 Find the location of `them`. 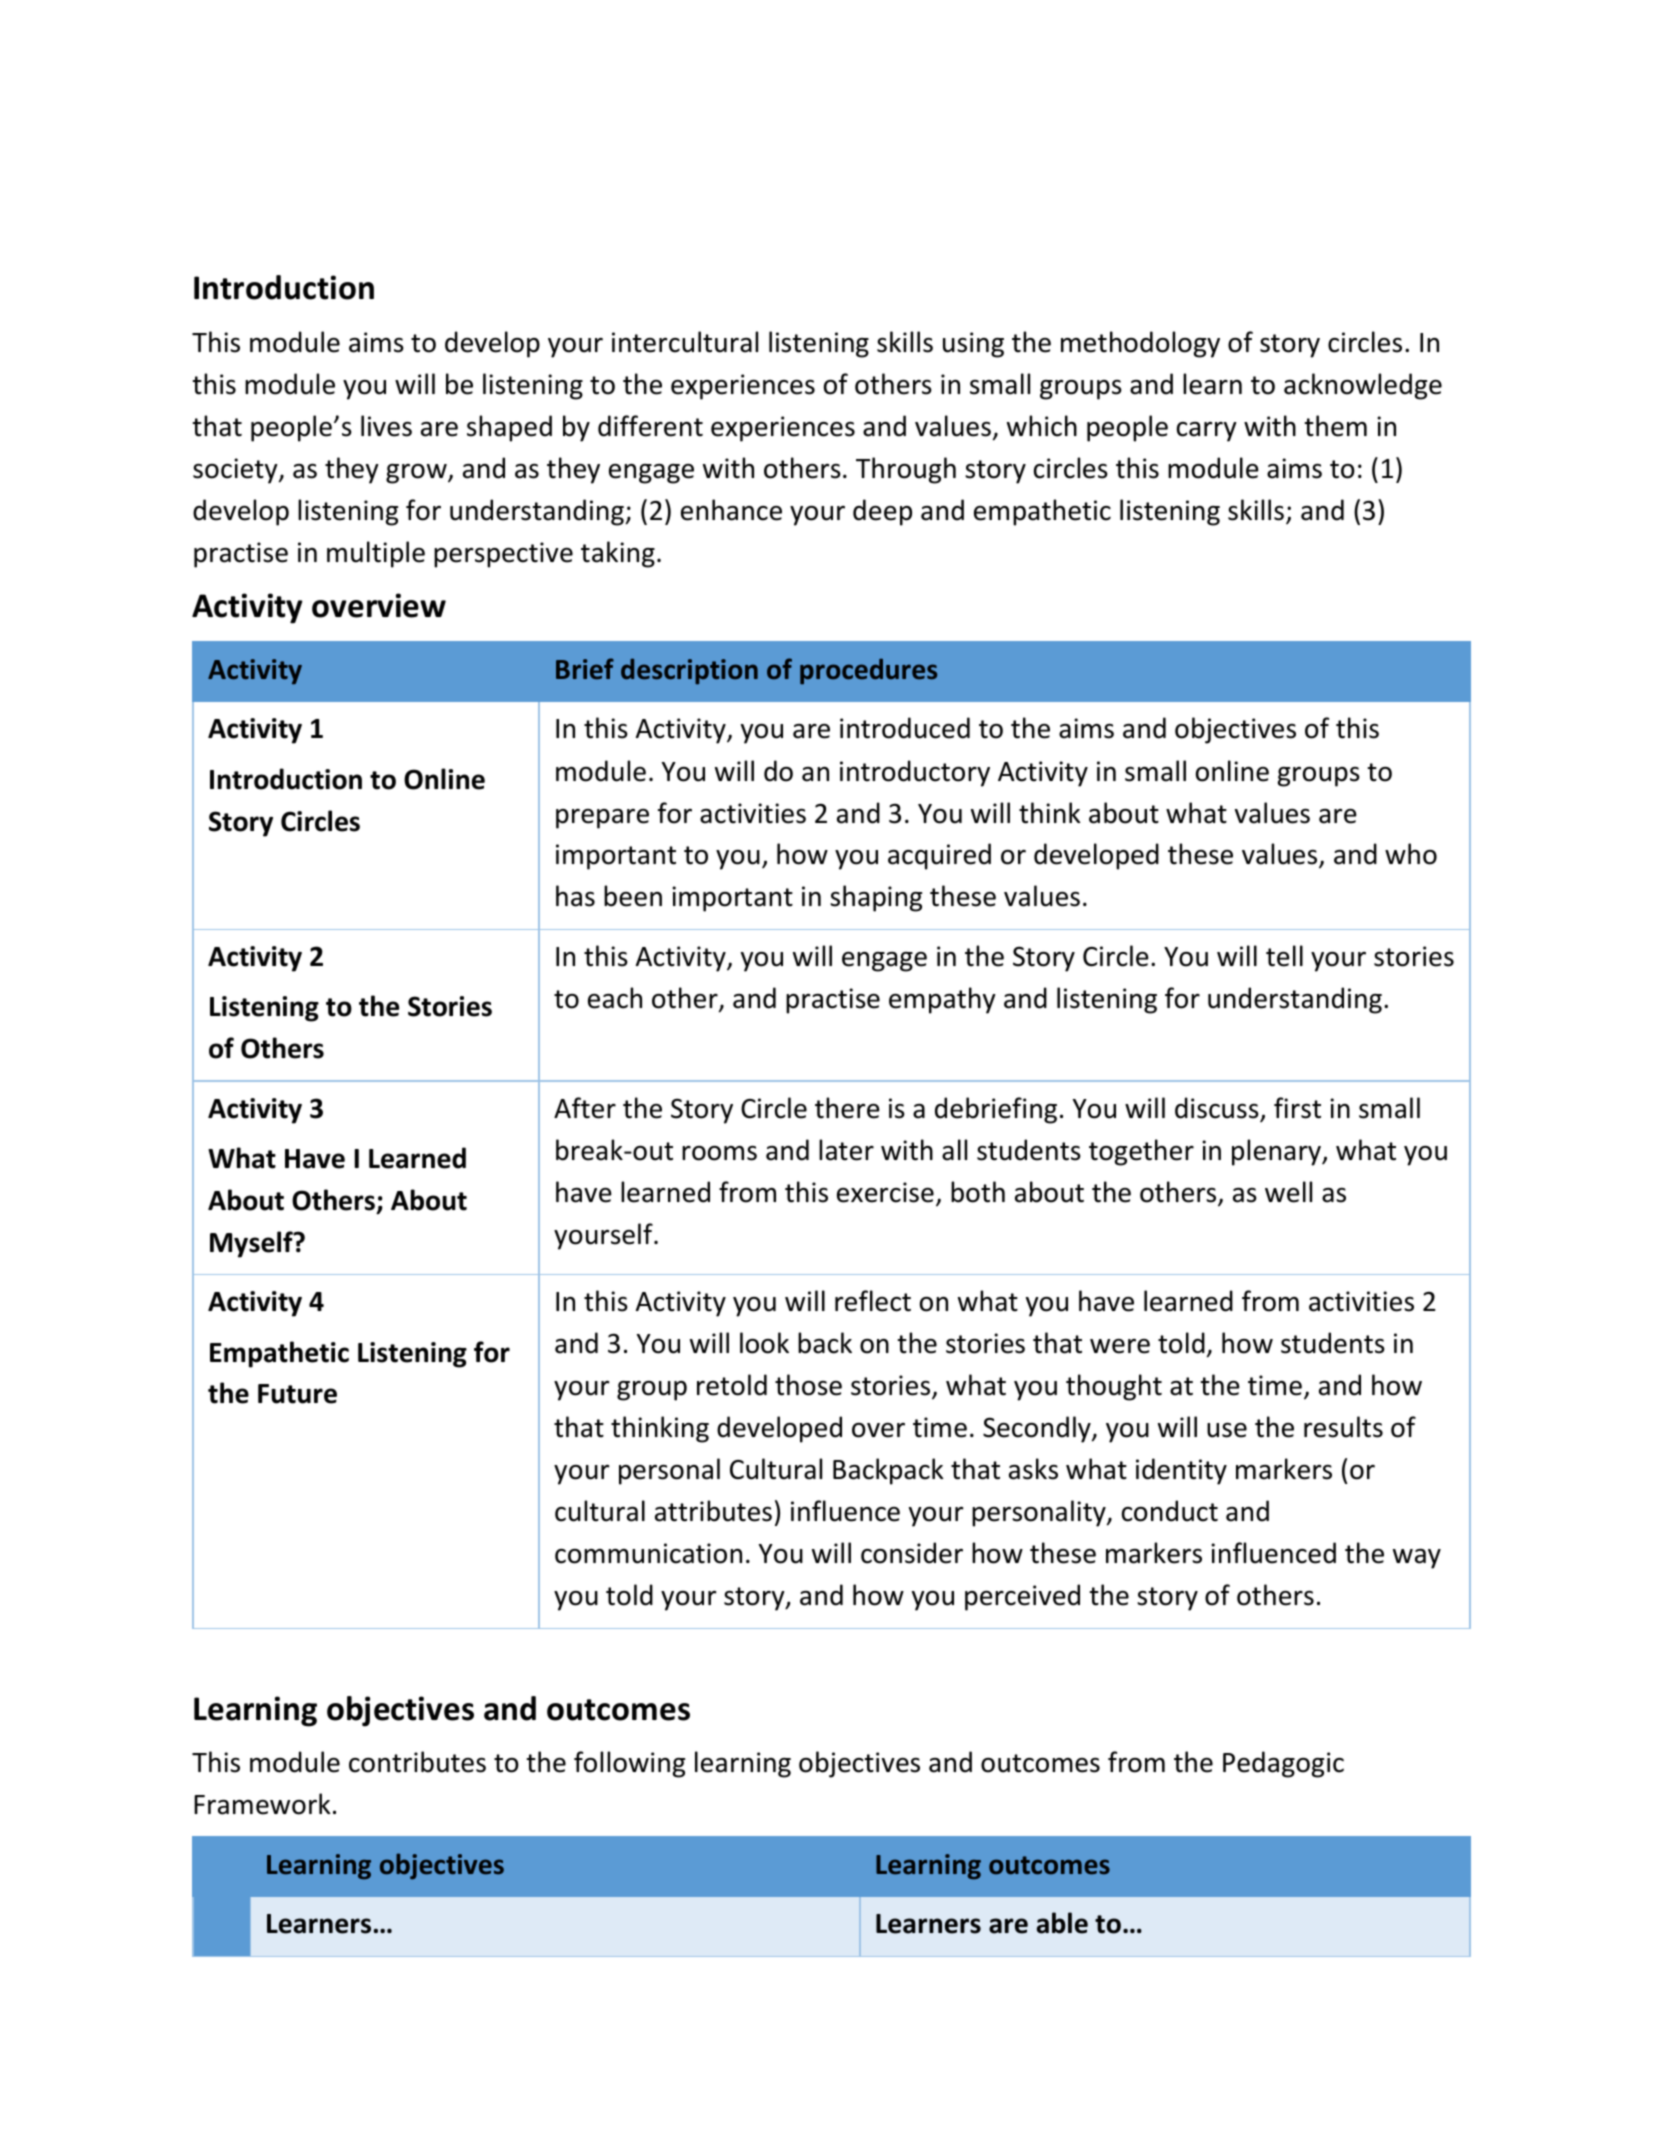

them is located at coordinates (1335, 426).
